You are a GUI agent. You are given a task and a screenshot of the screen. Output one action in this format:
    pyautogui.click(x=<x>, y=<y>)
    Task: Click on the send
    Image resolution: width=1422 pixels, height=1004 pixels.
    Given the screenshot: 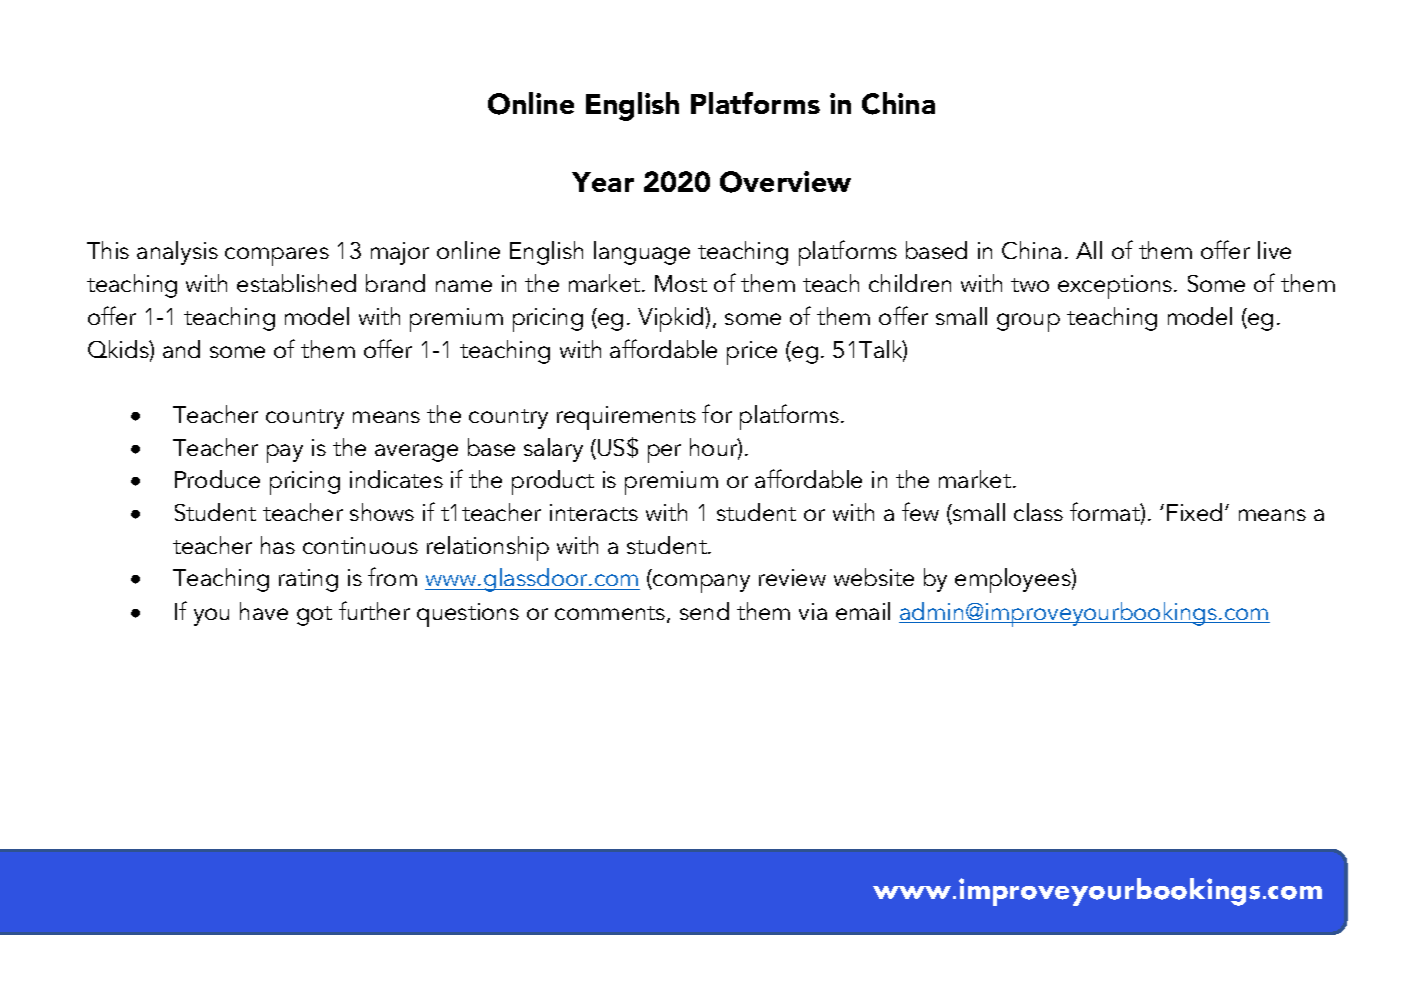 What is the action you would take?
    pyautogui.click(x=704, y=611)
